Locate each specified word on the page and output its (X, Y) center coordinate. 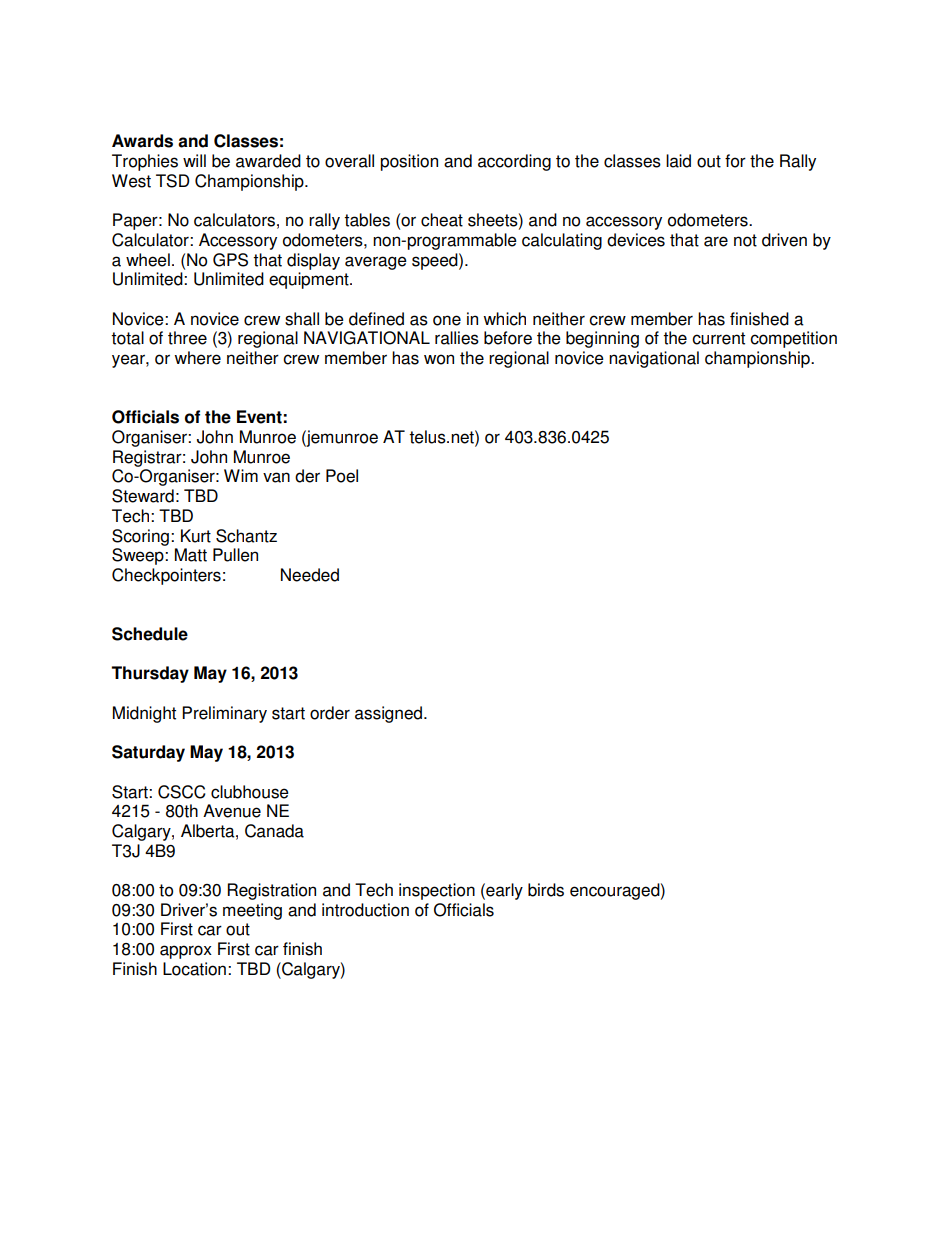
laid (678, 161)
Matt (191, 555)
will (194, 160)
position (409, 162)
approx (186, 952)
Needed (310, 575)
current (718, 338)
